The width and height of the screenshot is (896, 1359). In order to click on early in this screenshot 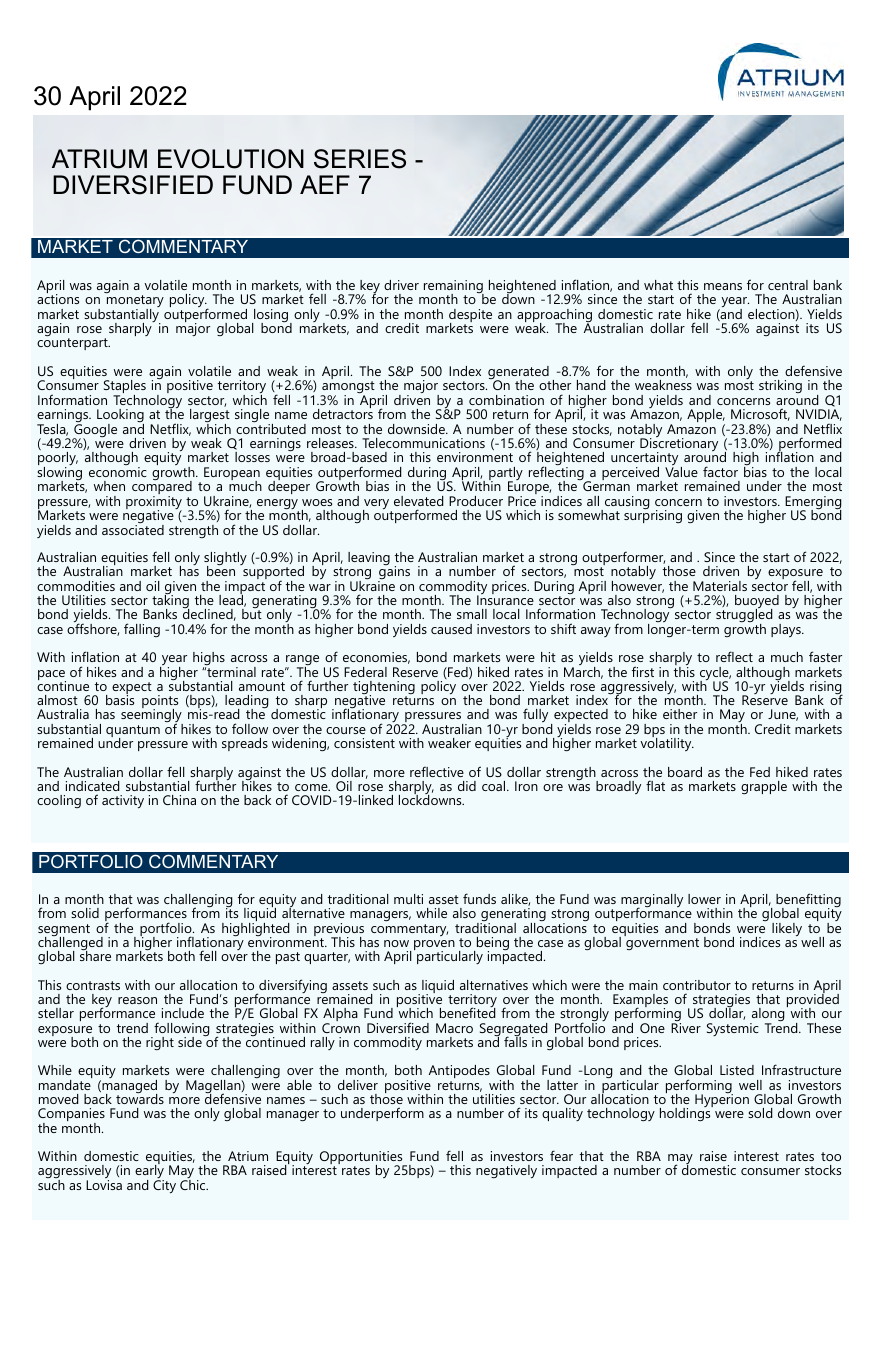, I will do `click(149, 1172)`.
